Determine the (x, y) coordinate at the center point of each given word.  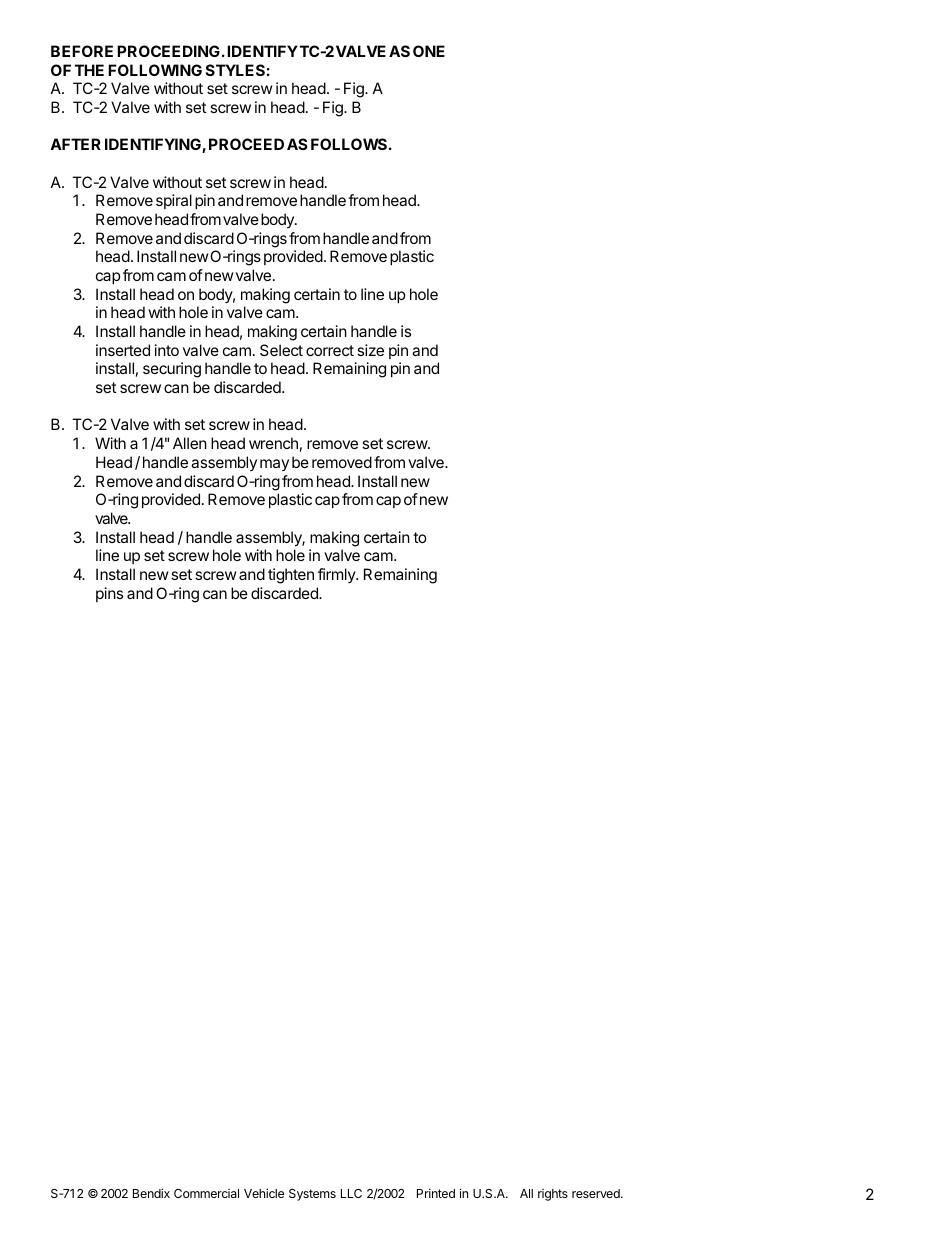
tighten (291, 576)
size (370, 350)
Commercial (206, 1193)
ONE (429, 51)
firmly (337, 575)
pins (109, 594)
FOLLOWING (155, 70)
